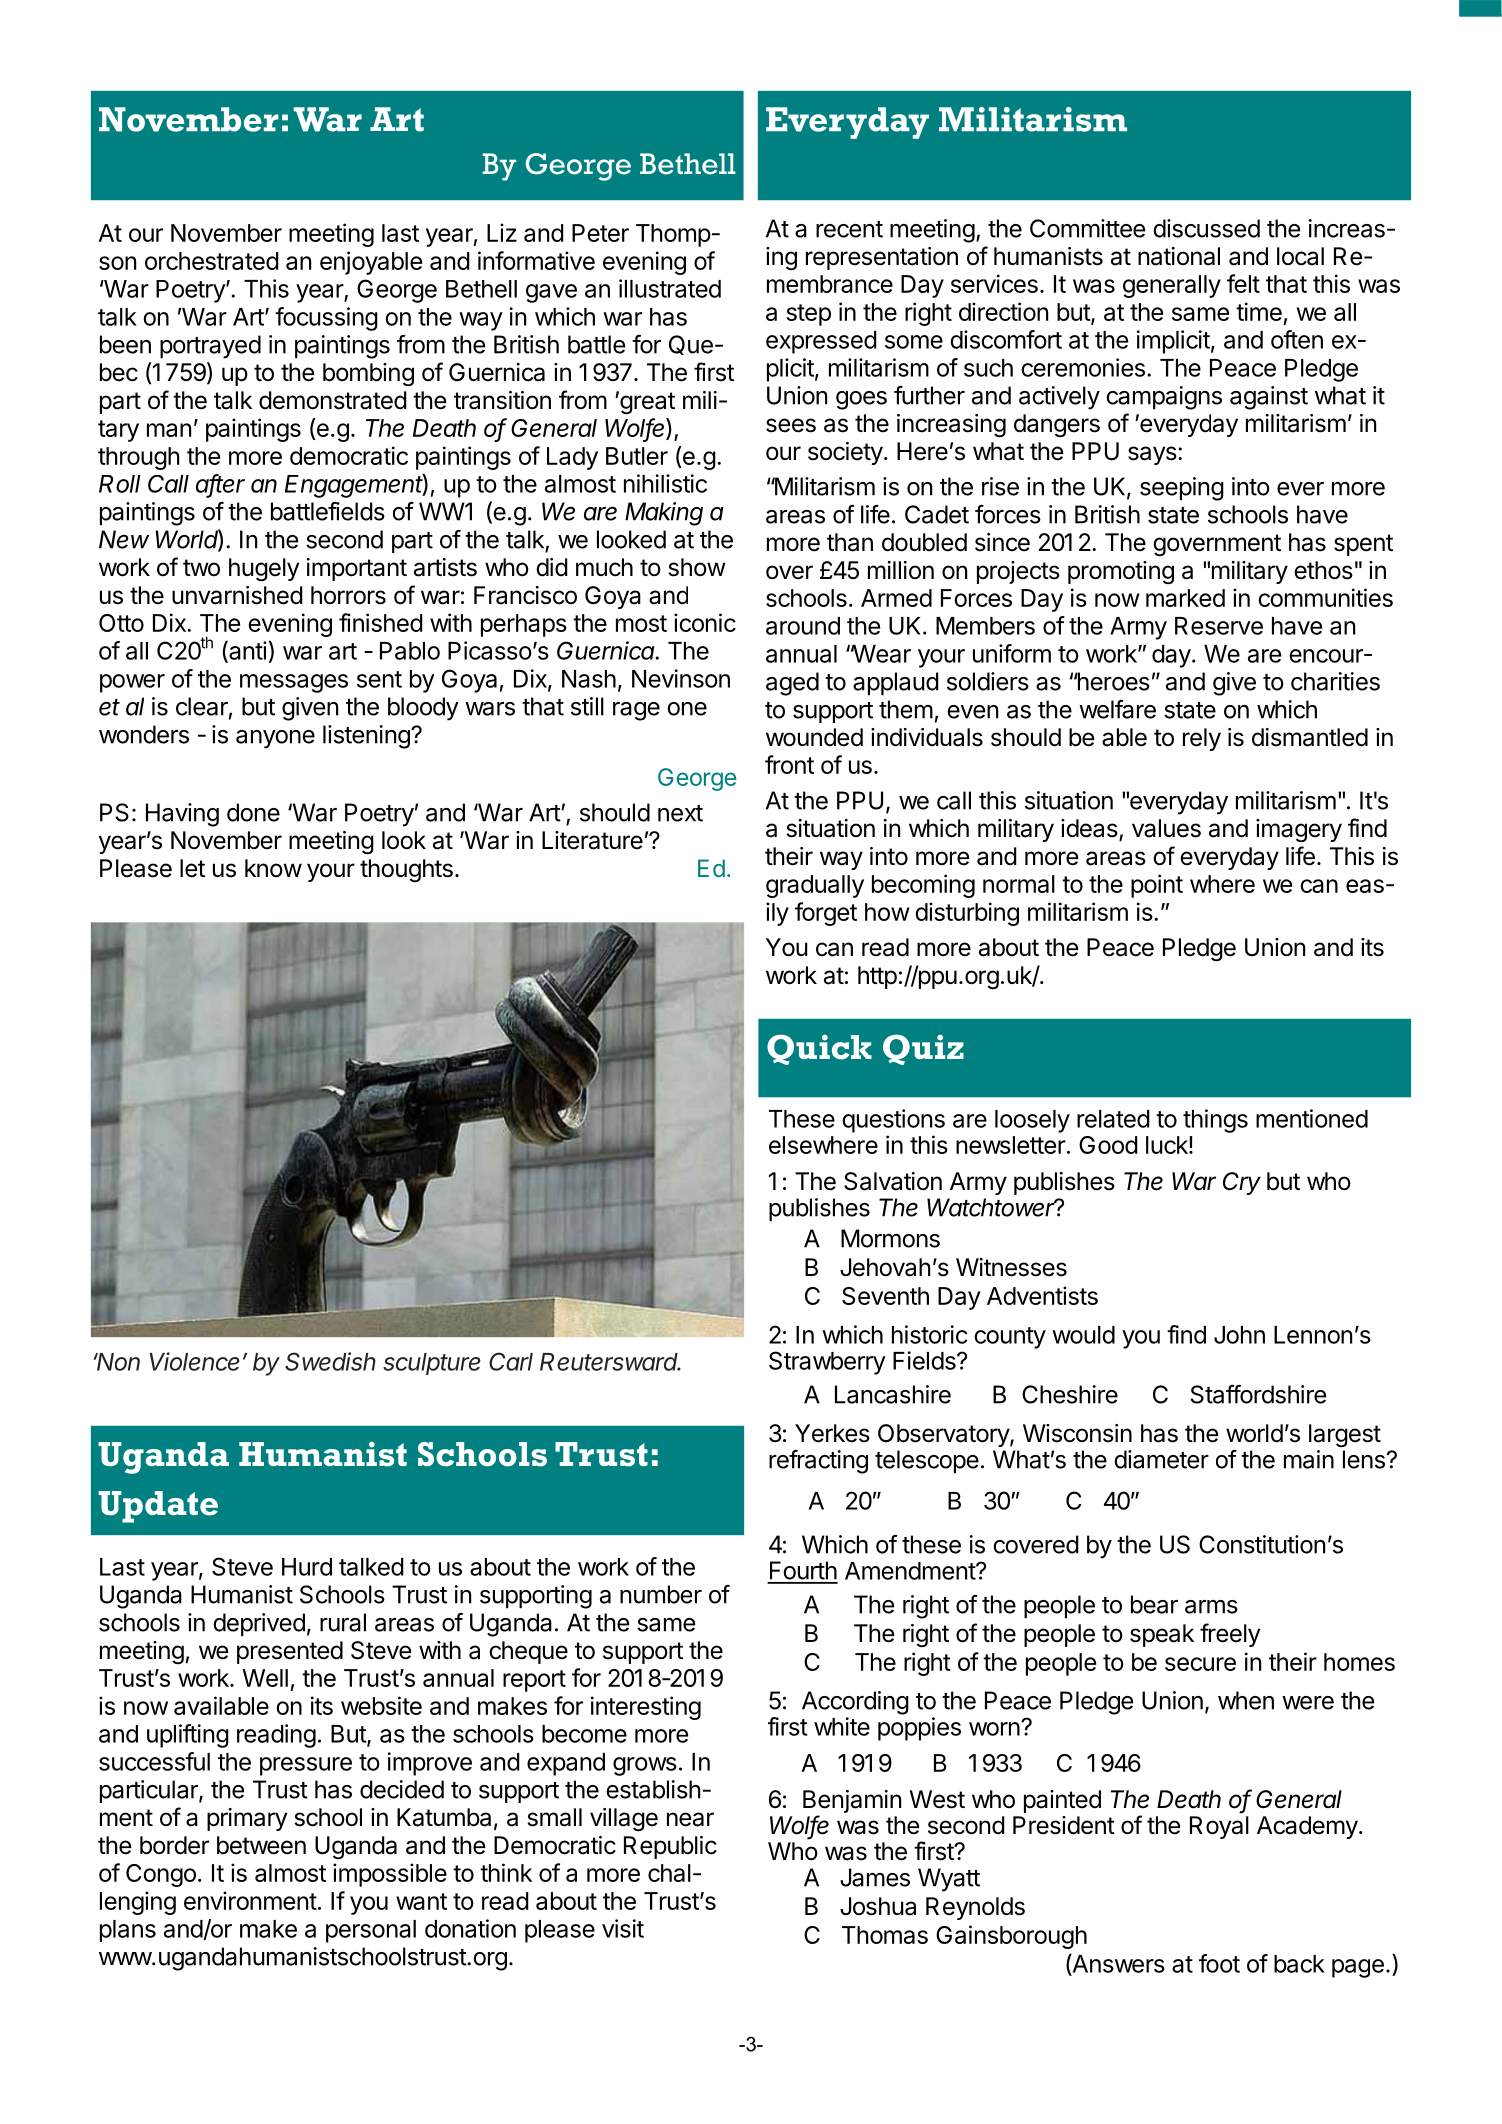 This page has height=2124, width=1502. I want to click on between, so click(261, 1845).
